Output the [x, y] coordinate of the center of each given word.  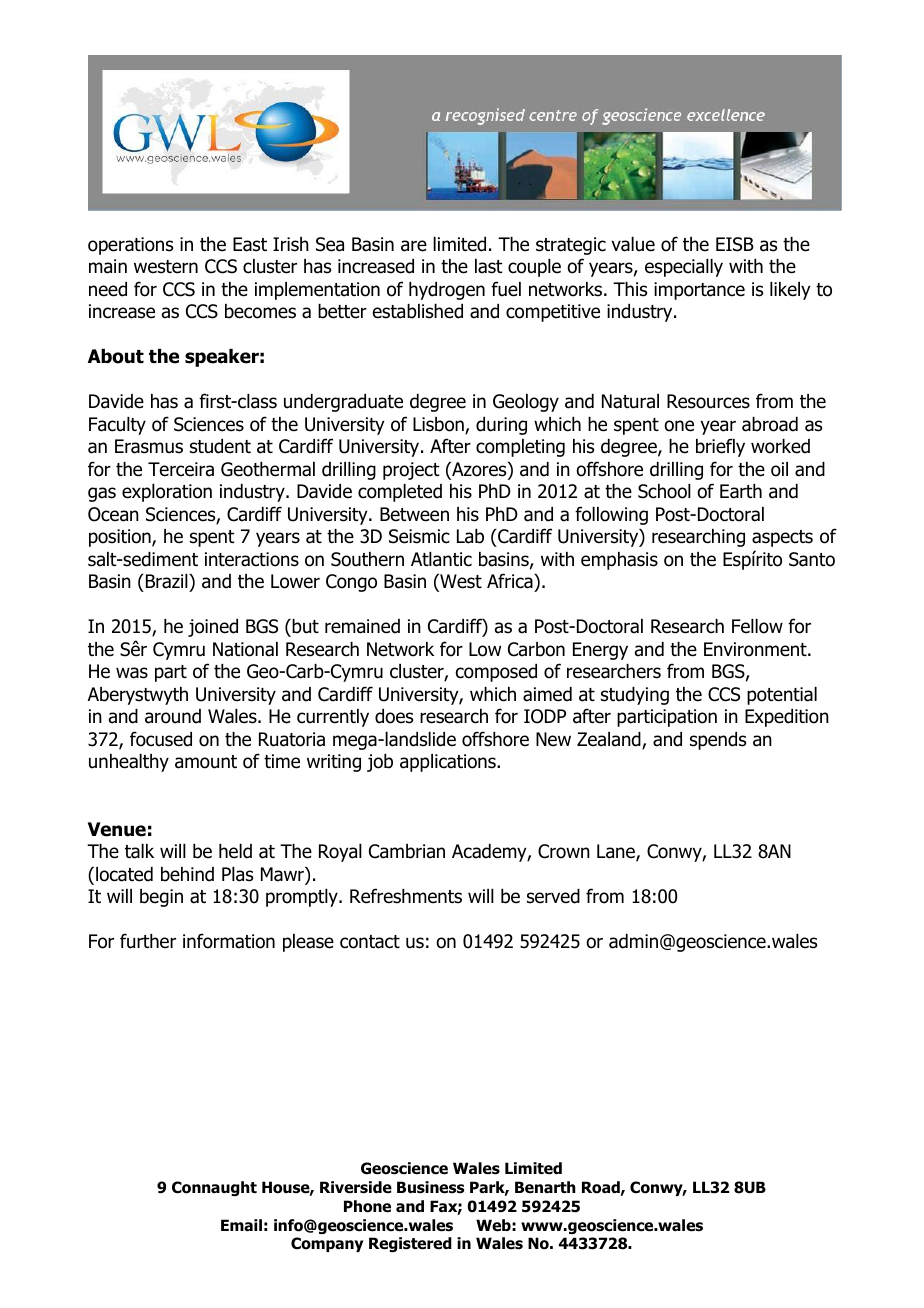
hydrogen [447, 291]
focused [161, 739]
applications [449, 763]
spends [718, 741]
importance [699, 291]
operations [130, 246]
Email [241, 1225]
